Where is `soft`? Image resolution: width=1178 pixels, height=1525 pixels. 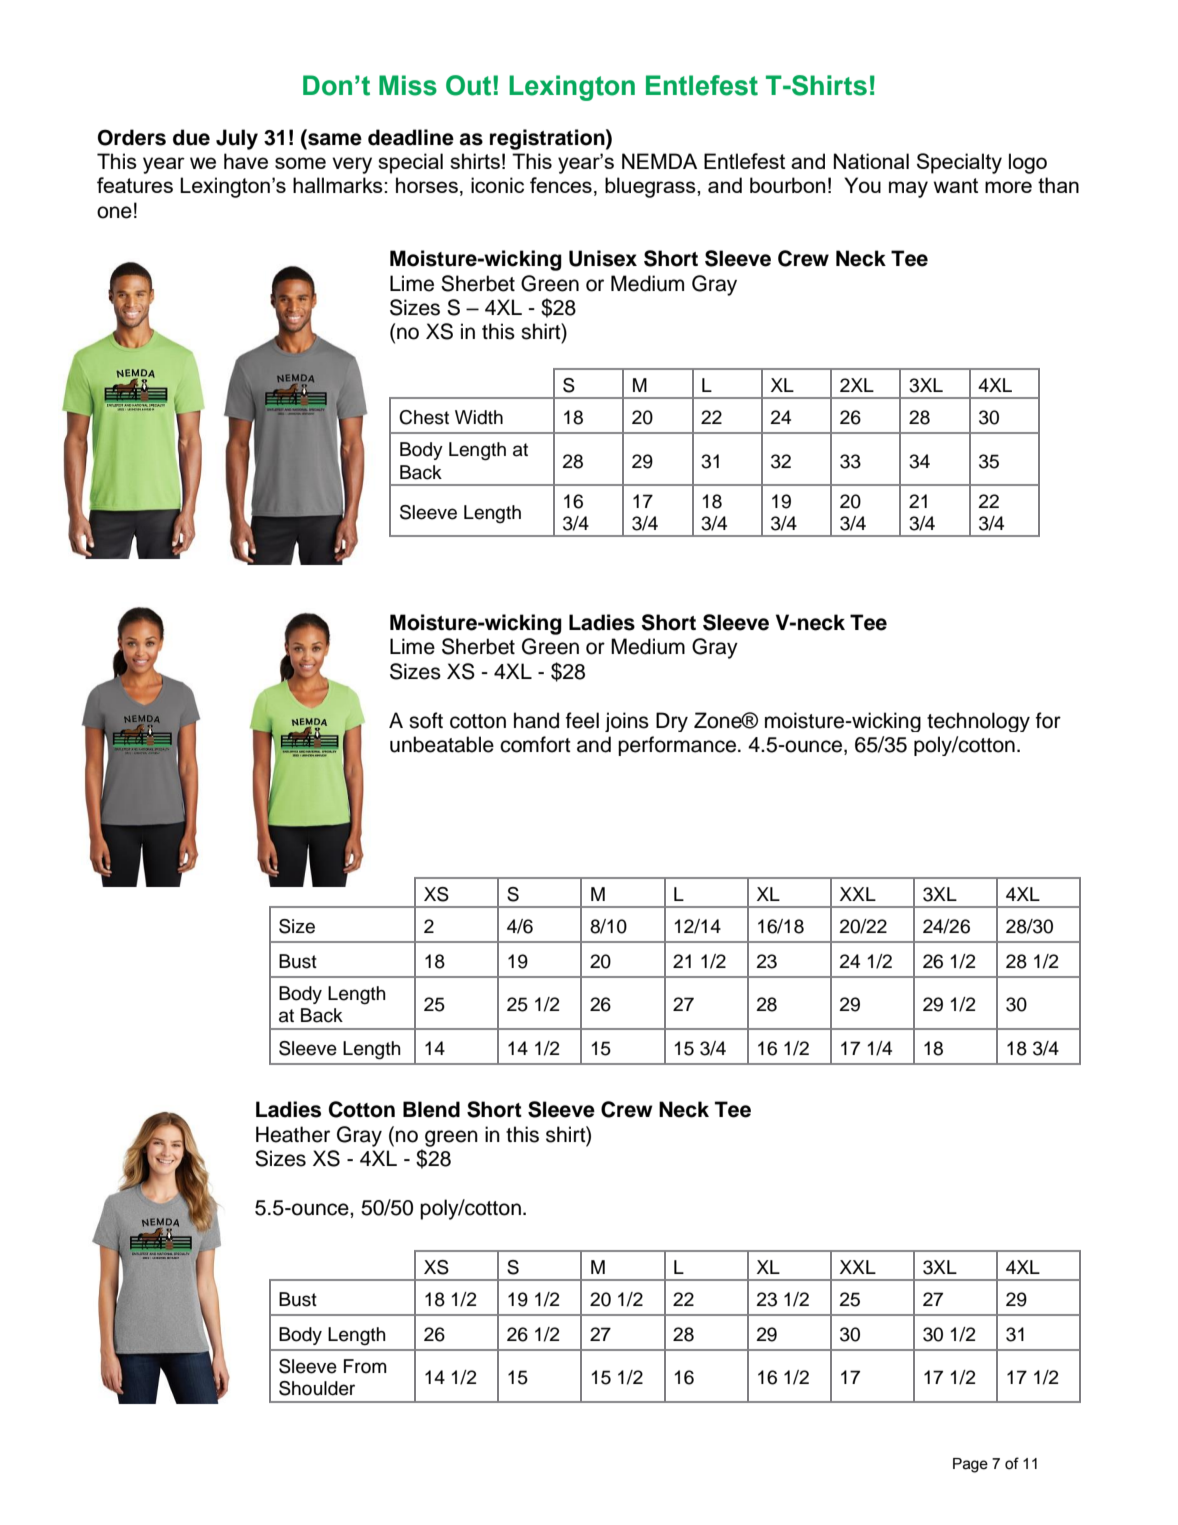 soft is located at coordinates (426, 720).
